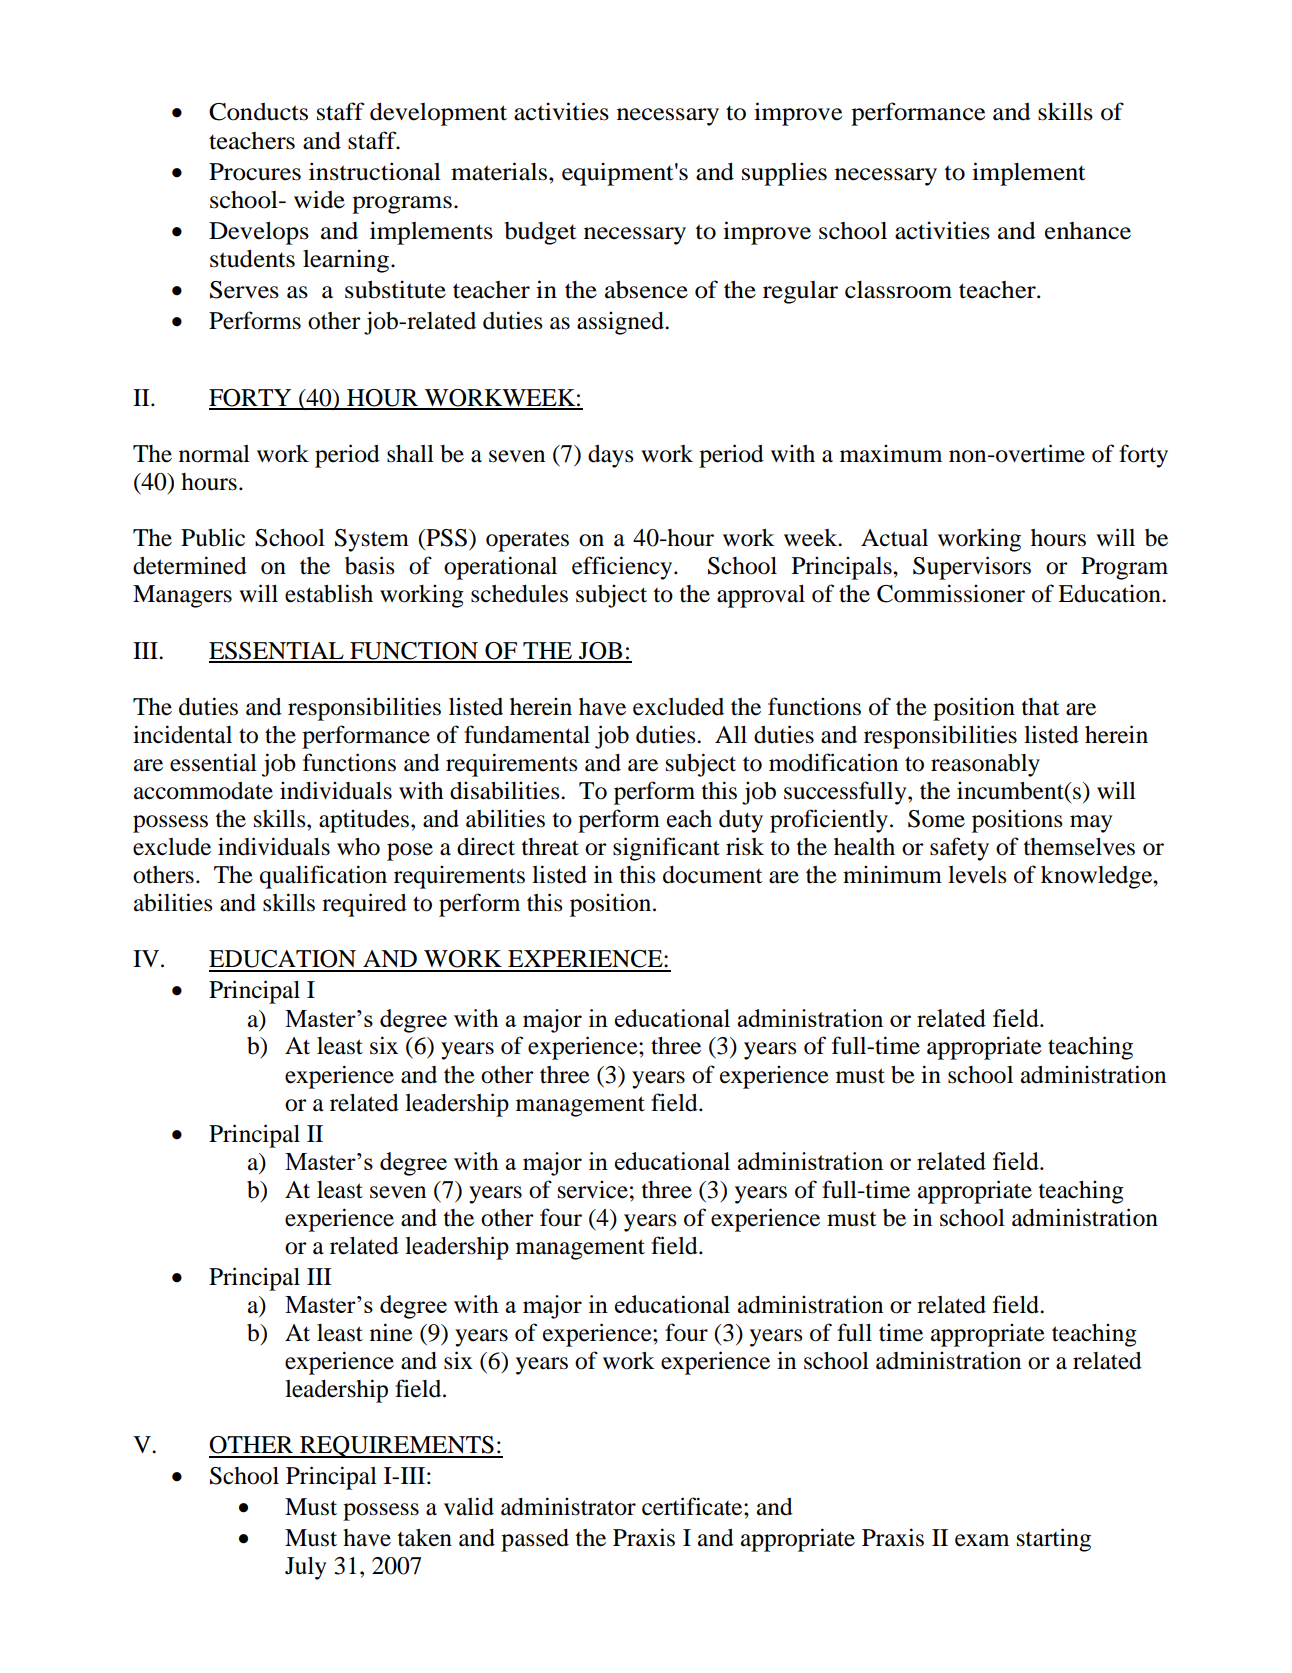 This document has height=1673, width=1292. Describe the element at coordinates (258, 112) in the document. I see `Conducts` at that location.
